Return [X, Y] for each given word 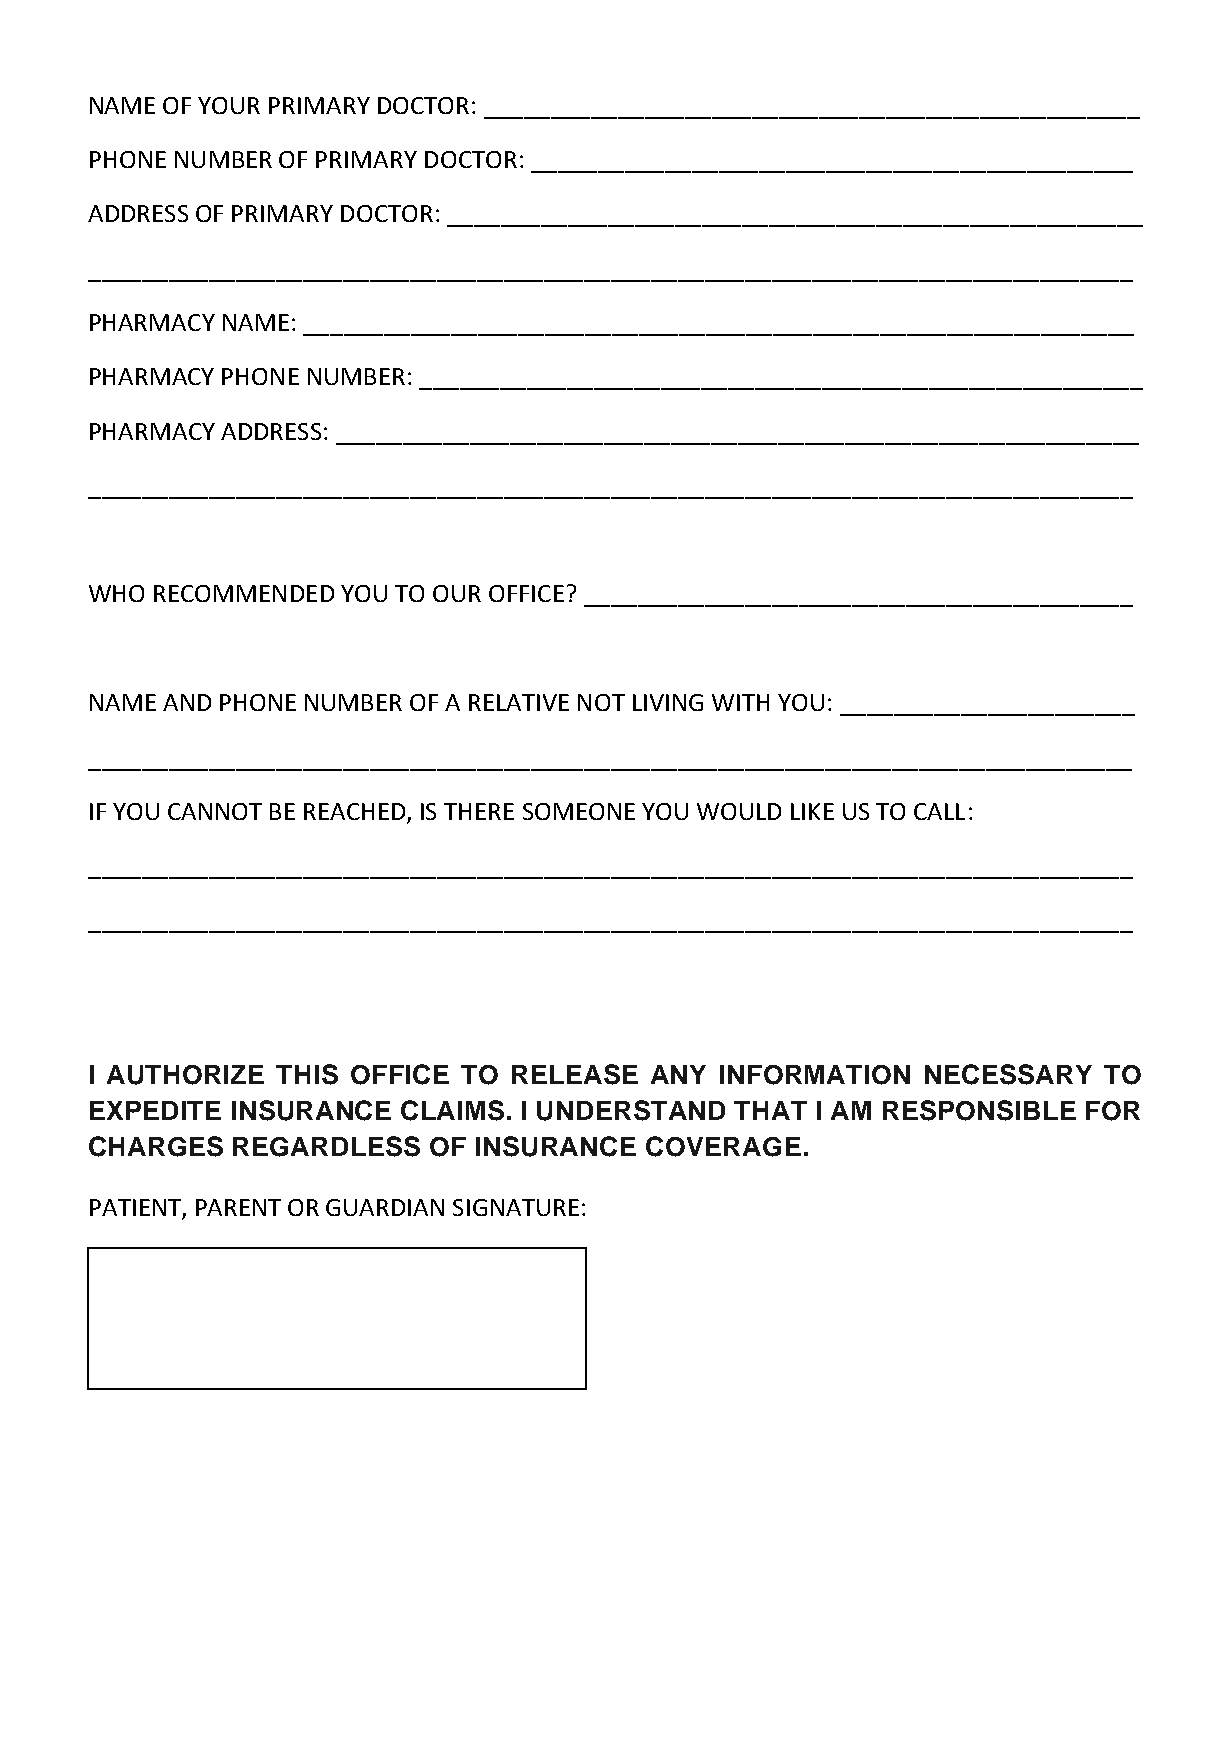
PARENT [238, 1207]
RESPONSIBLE [979, 1110]
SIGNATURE [516, 1207]
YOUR [229, 105]
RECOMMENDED [244, 593]
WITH [740, 702]
